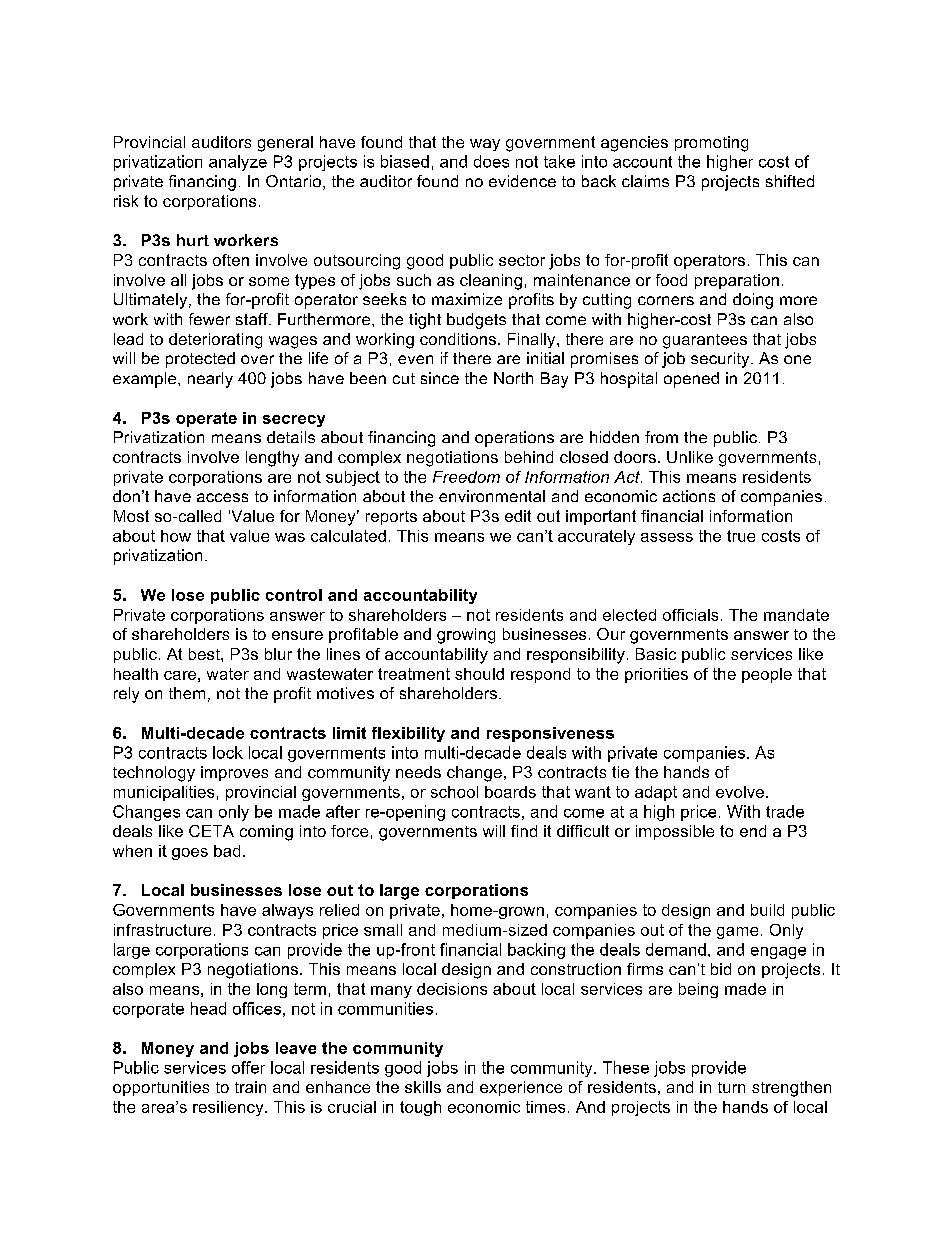 The height and width of the screenshot is (1233, 952). What do you see at coordinates (423, 1087) in the screenshot?
I see `skills` at bounding box center [423, 1087].
